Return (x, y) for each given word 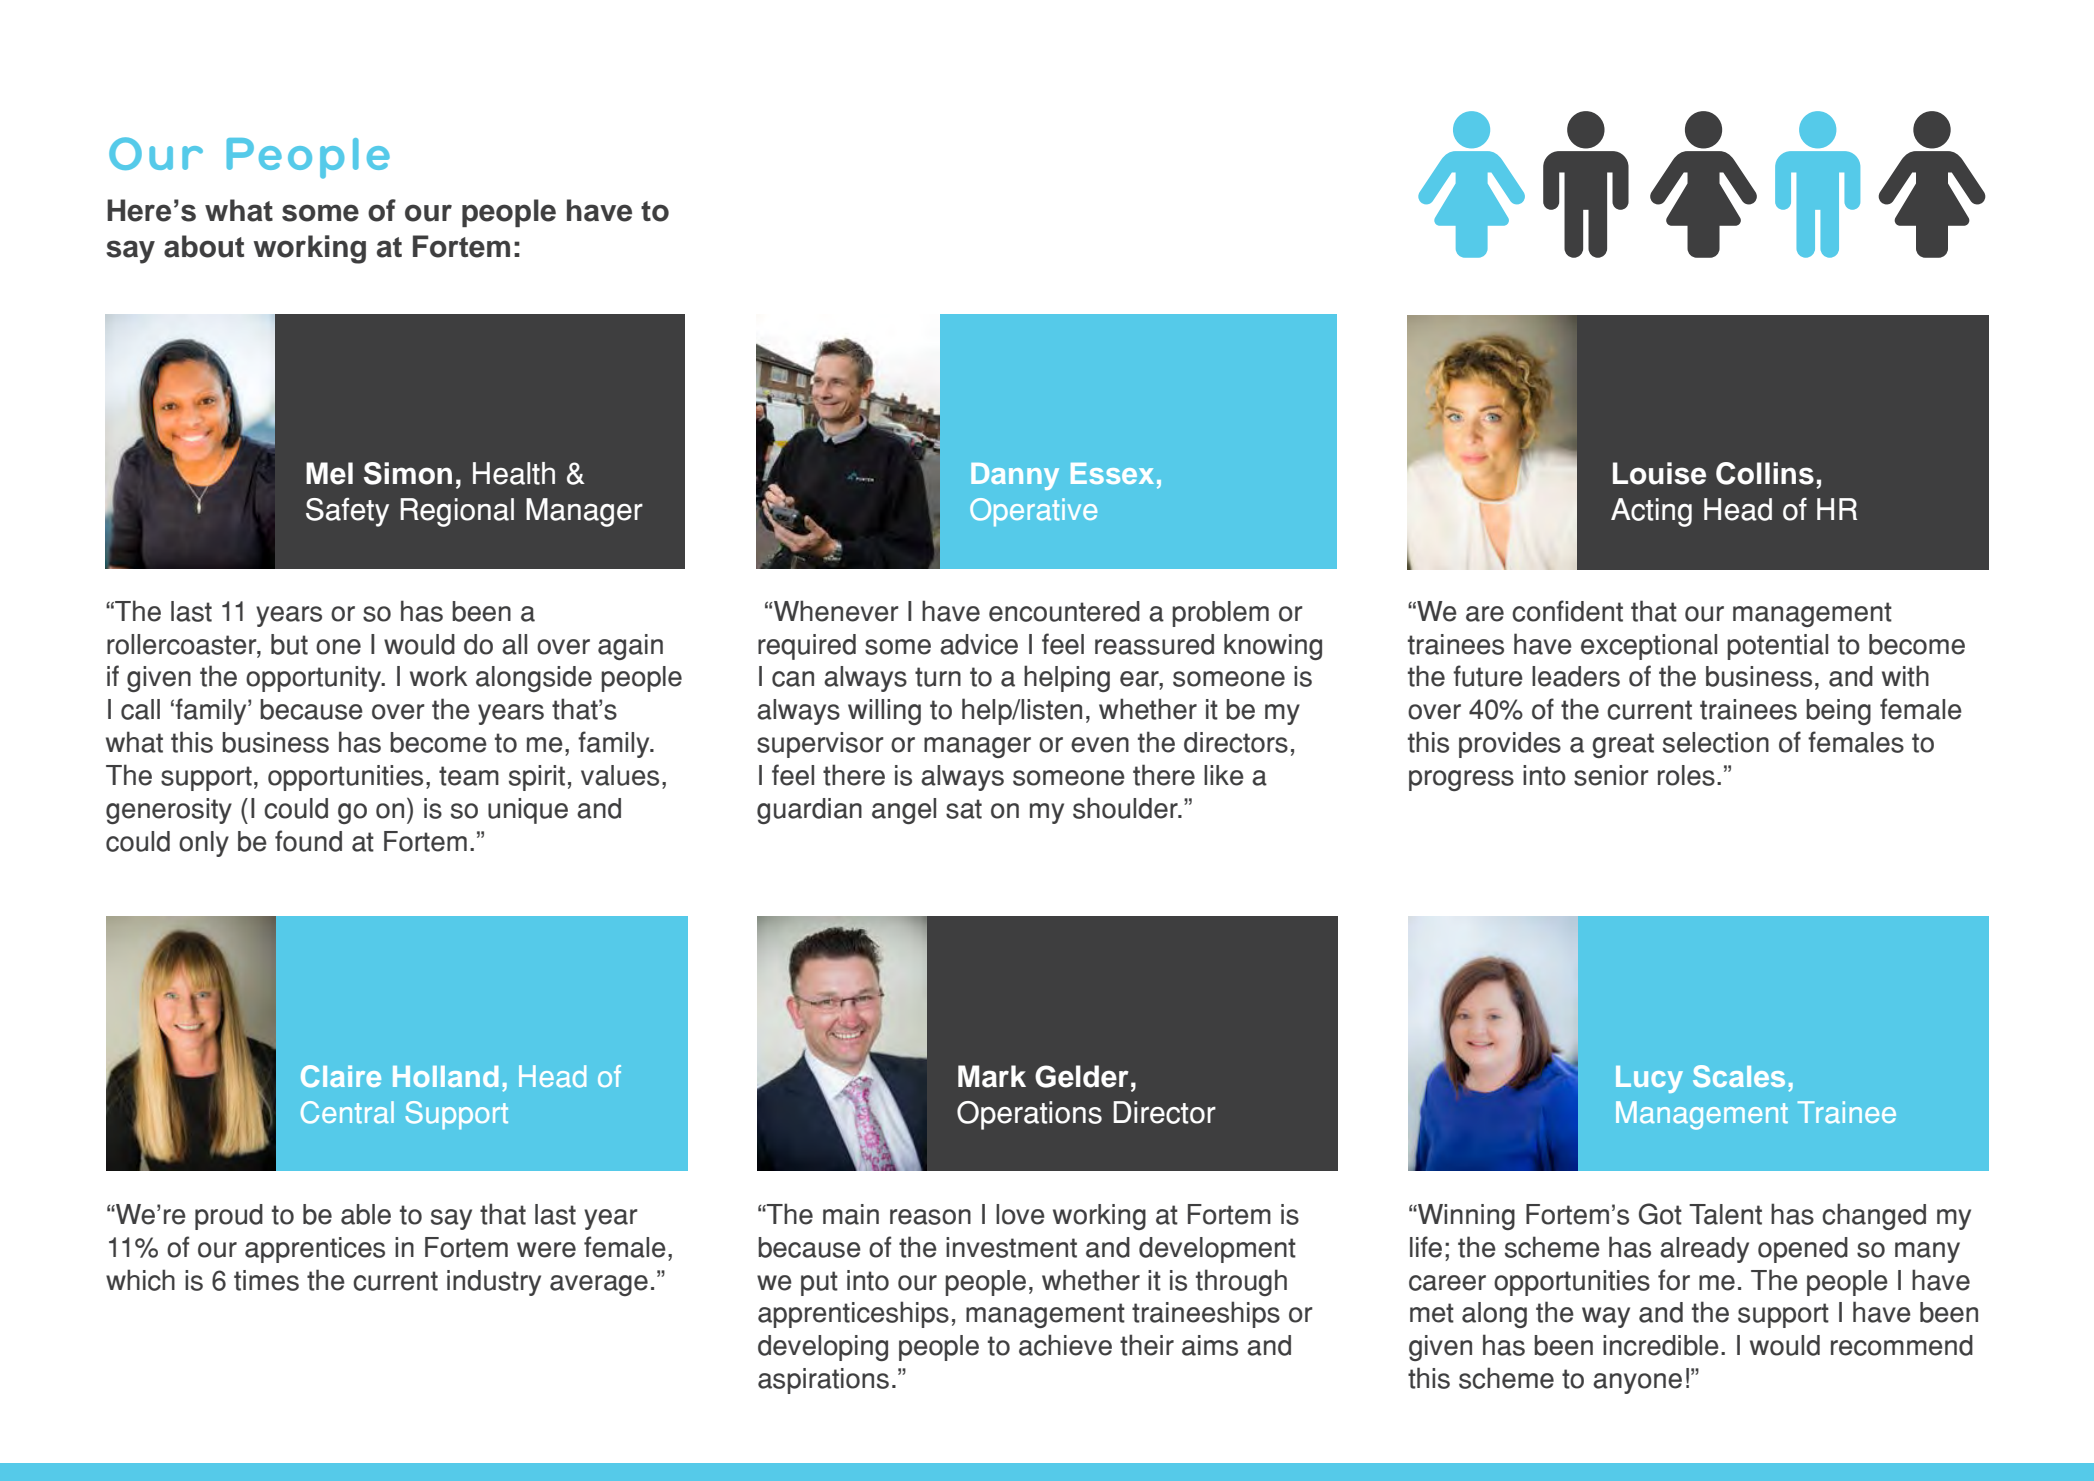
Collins (1765, 473)
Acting (1651, 512)
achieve (1065, 1345)
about (204, 246)
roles (1686, 775)
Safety (347, 512)
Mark (992, 1076)
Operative (1033, 512)
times (266, 1280)
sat (964, 809)
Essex (1112, 473)
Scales (1739, 1076)
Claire (341, 1076)
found (308, 841)
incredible (1661, 1345)
